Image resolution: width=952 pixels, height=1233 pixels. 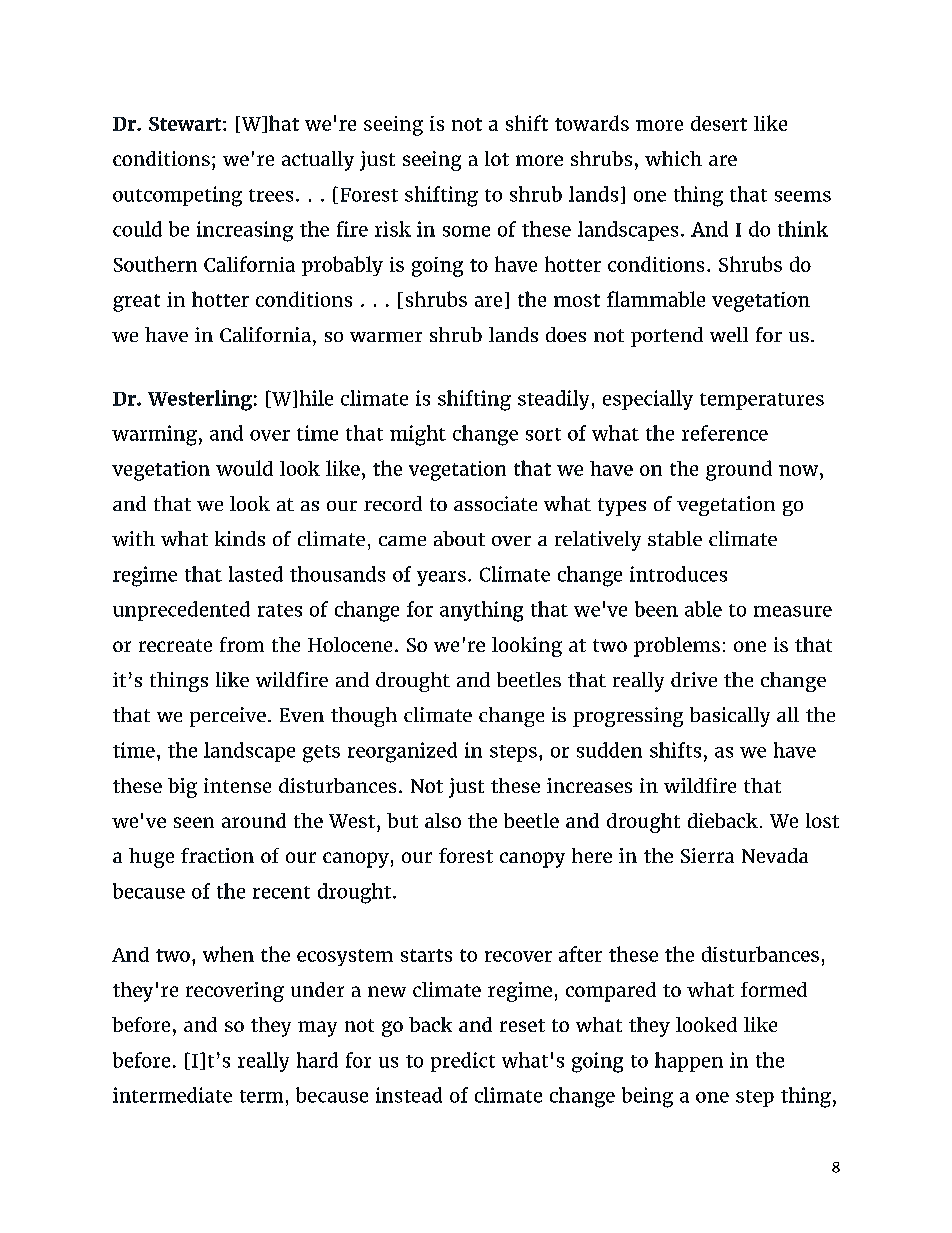 What do you see at coordinates (719, 123) in the image?
I see `desert` at bounding box center [719, 123].
